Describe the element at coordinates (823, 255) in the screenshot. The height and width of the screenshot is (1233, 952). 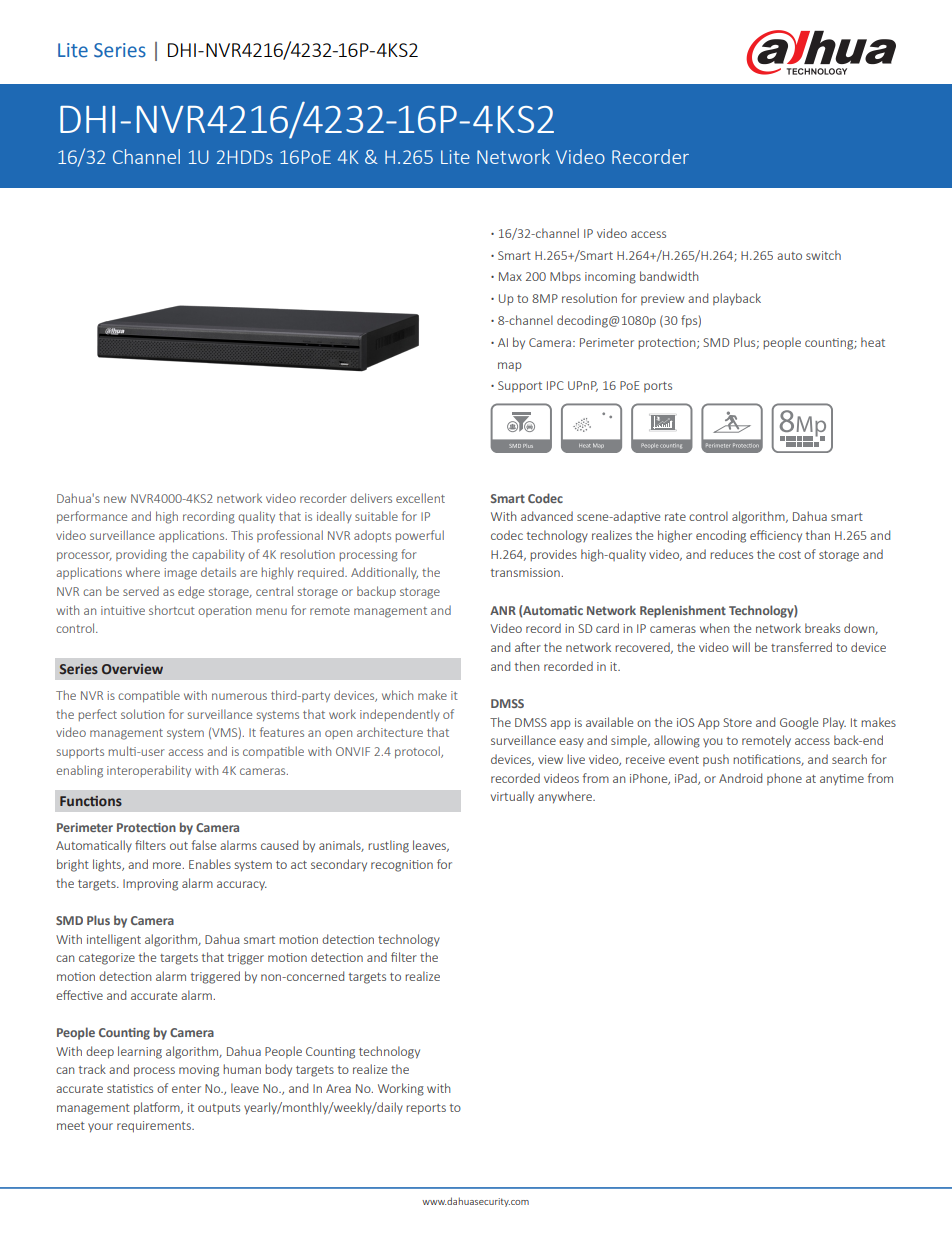
I see `switch` at that location.
